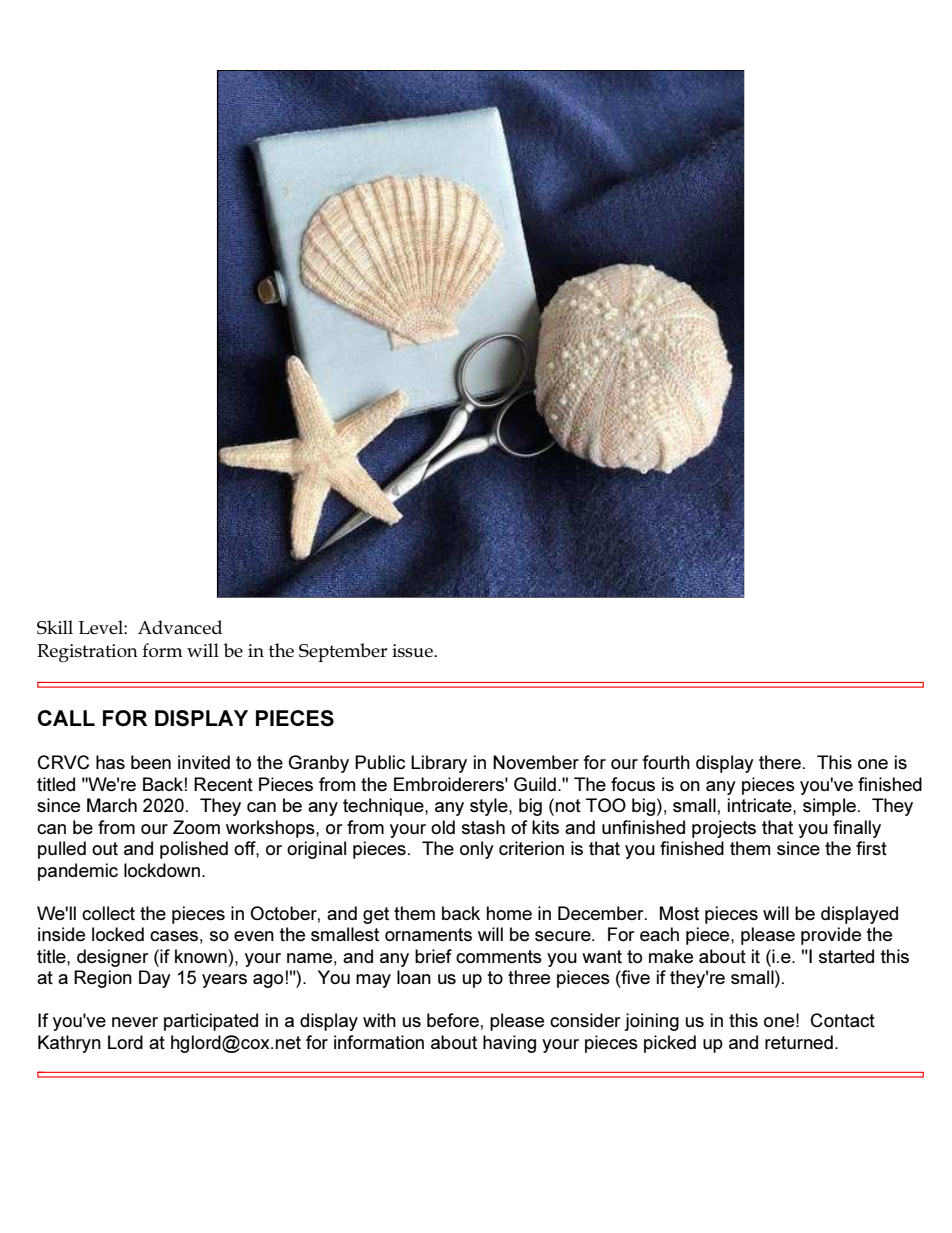 The height and width of the screenshot is (1233, 952). Describe the element at coordinates (799, 1042) in the screenshot. I see `returned` at that location.
